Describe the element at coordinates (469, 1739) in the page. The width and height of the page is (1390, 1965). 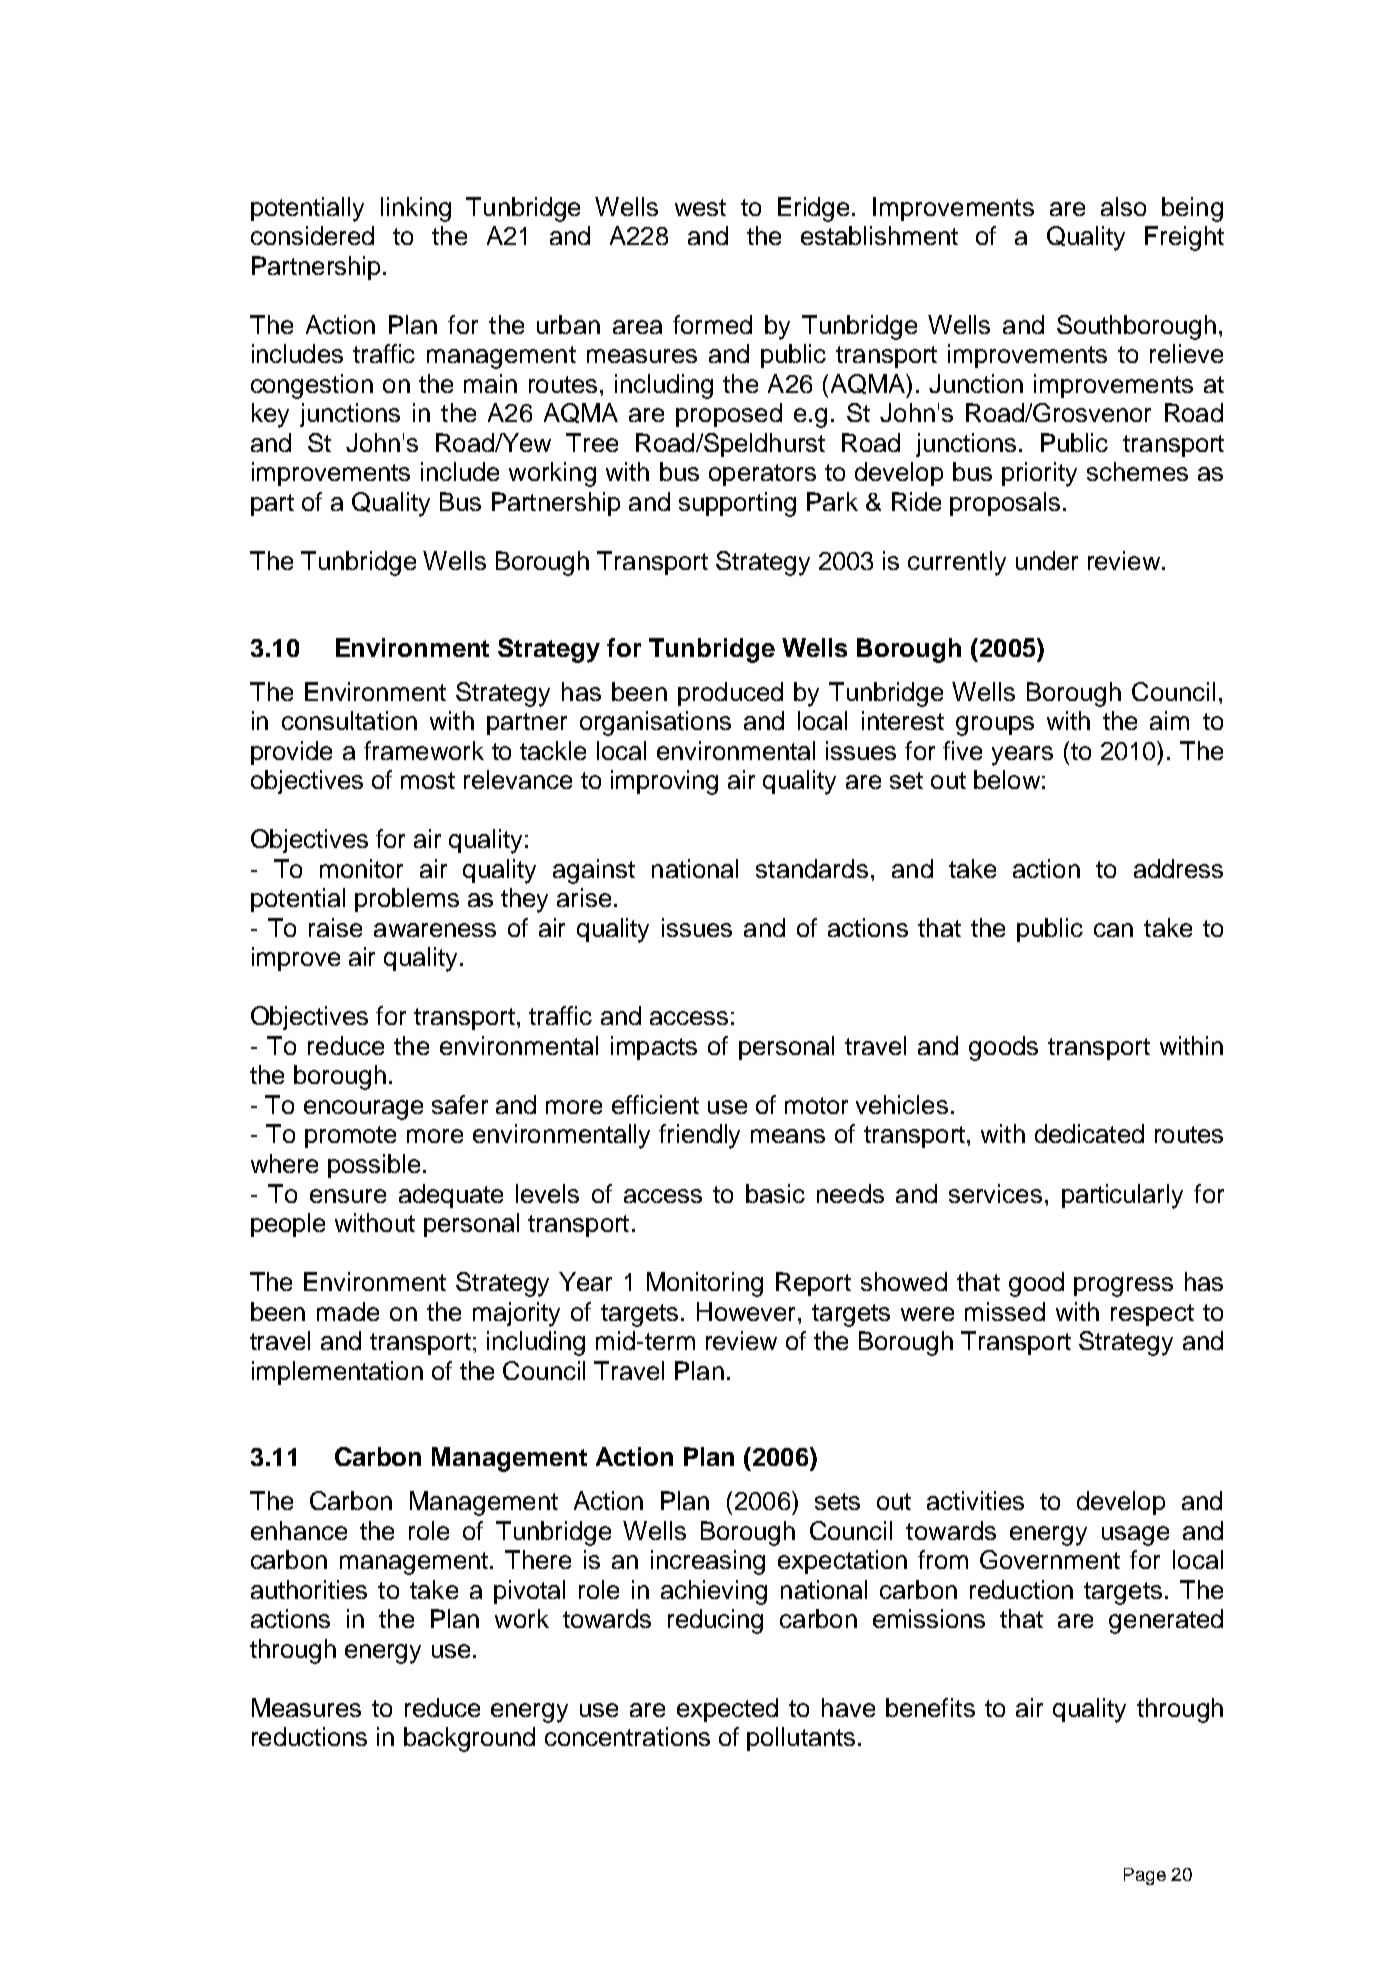
I see `background` at that location.
